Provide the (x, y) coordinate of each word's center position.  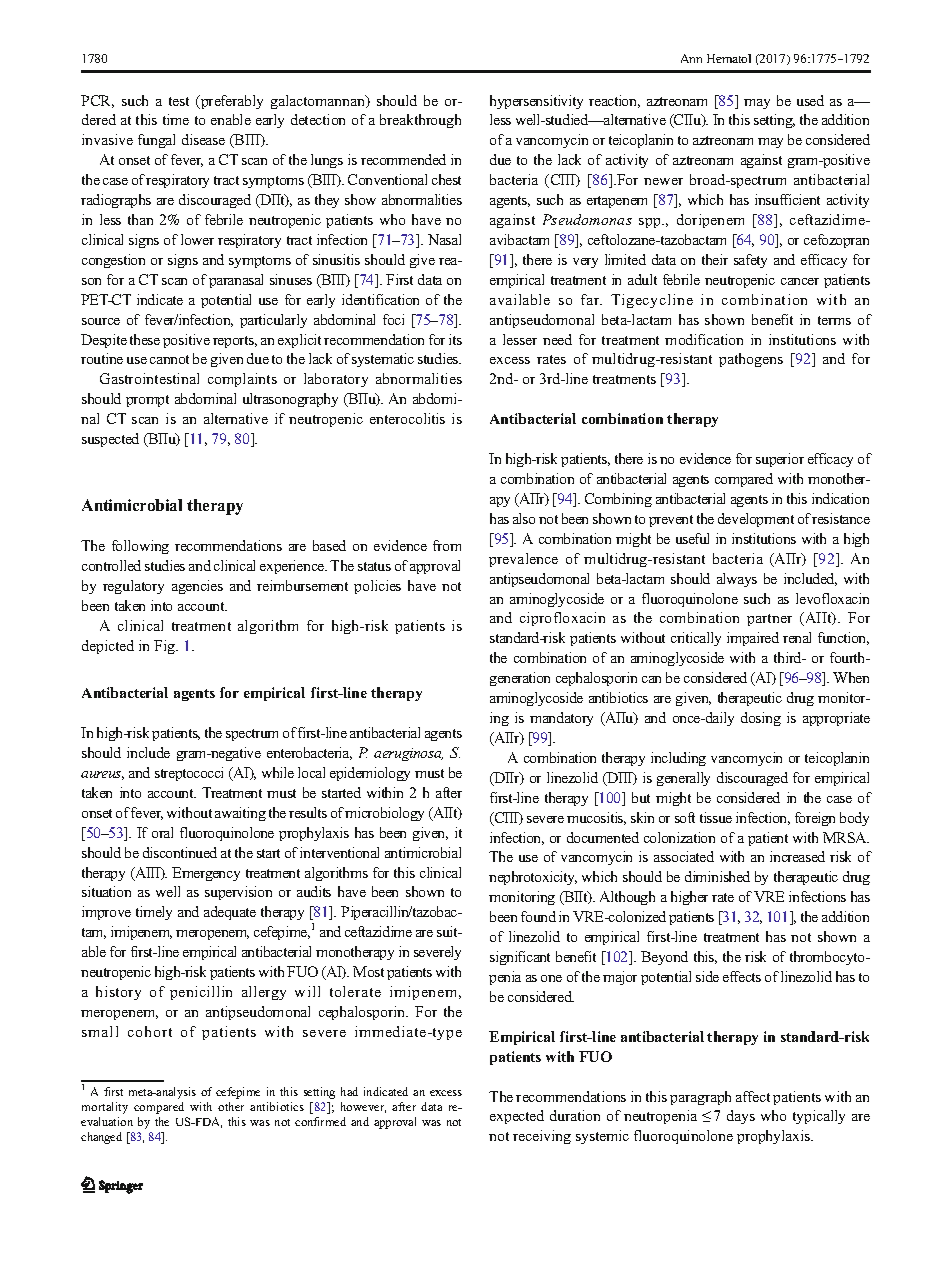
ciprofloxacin (562, 619)
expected (517, 1117)
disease (203, 139)
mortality (105, 1108)
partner (769, 620)
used (810, 100)
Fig (166, 647)
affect (753, 1096)
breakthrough (420, 121)
